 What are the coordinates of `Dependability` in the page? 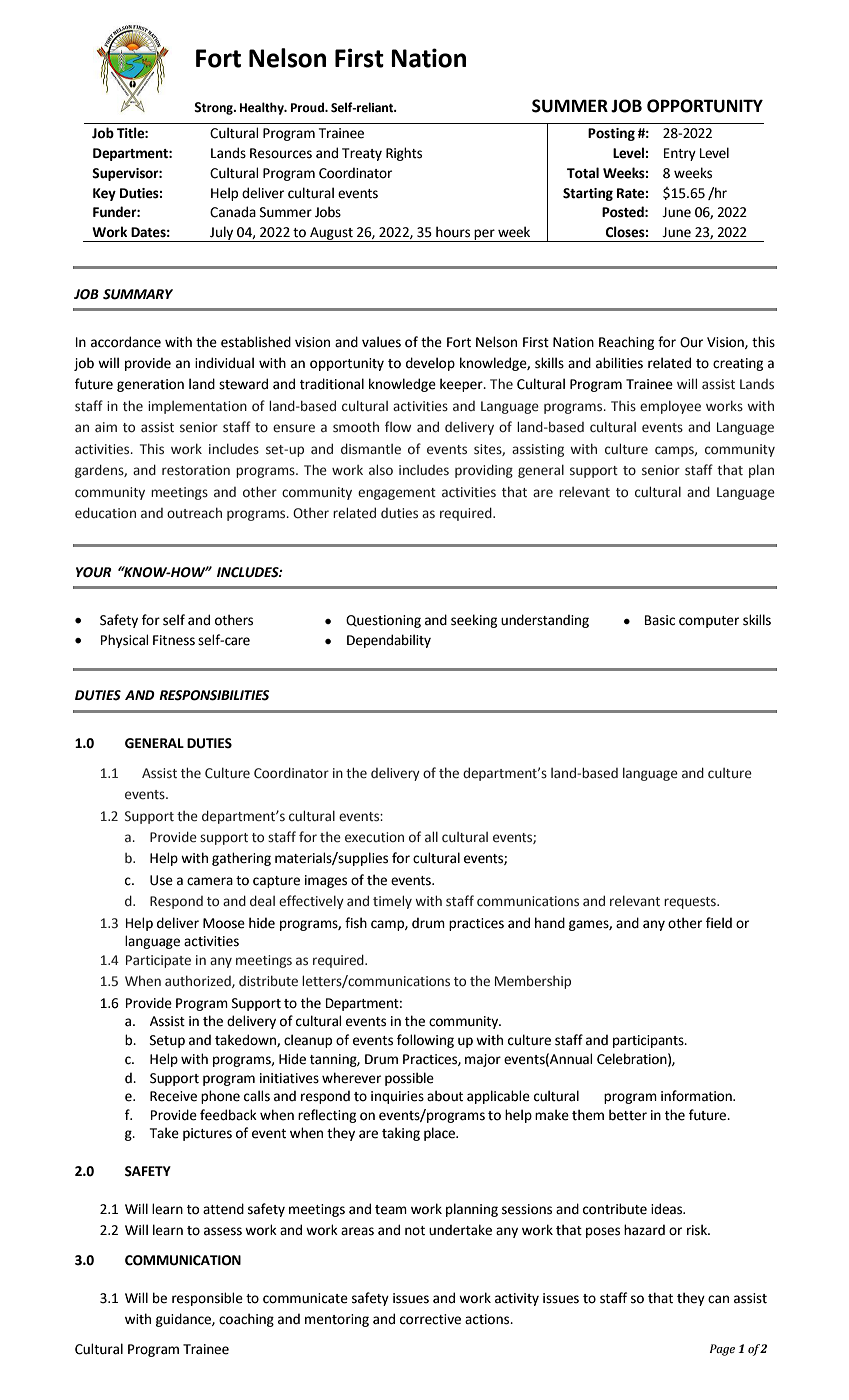 It's located at (389, 641).
